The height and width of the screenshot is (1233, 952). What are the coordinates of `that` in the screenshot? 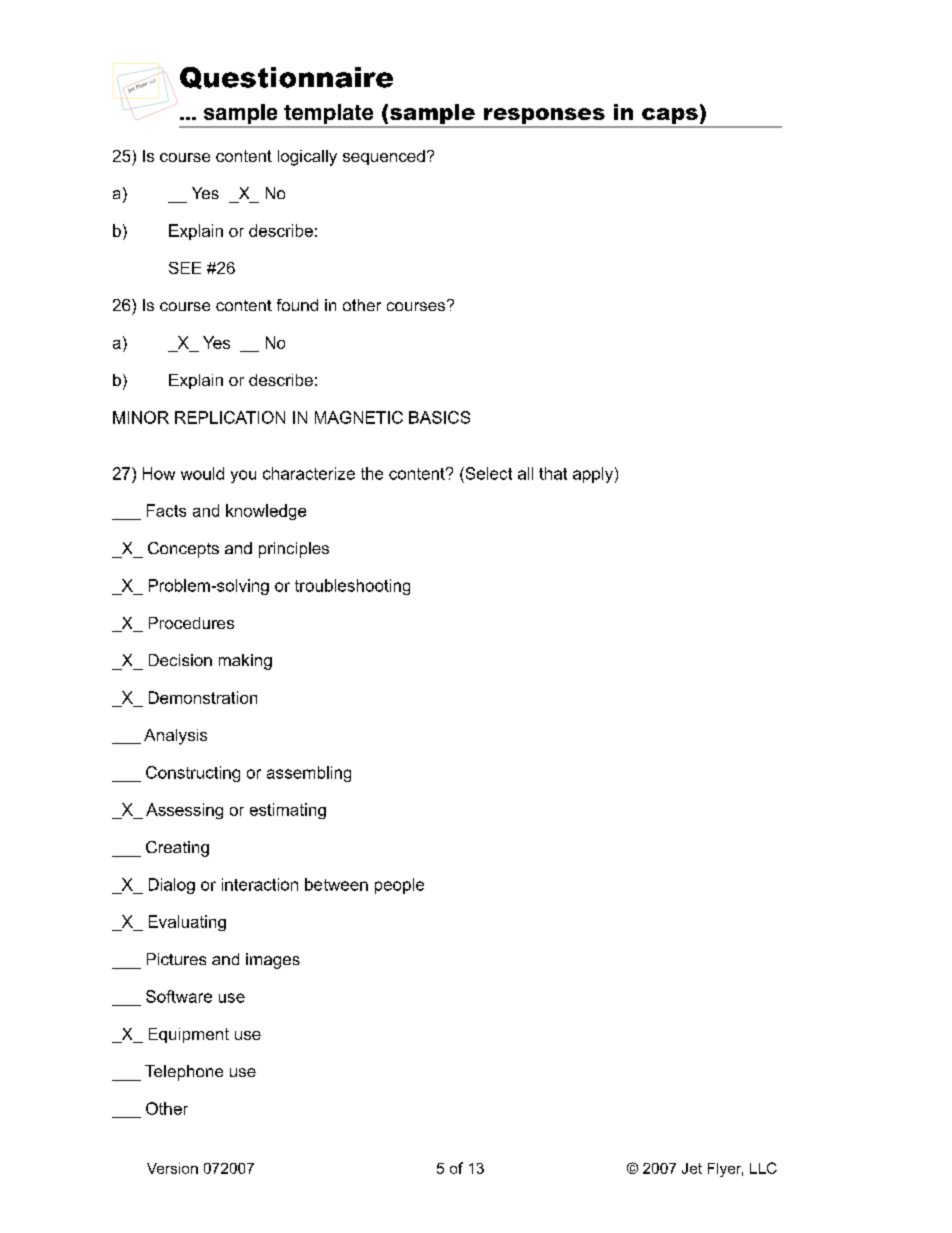 It's located at (553, 473).
